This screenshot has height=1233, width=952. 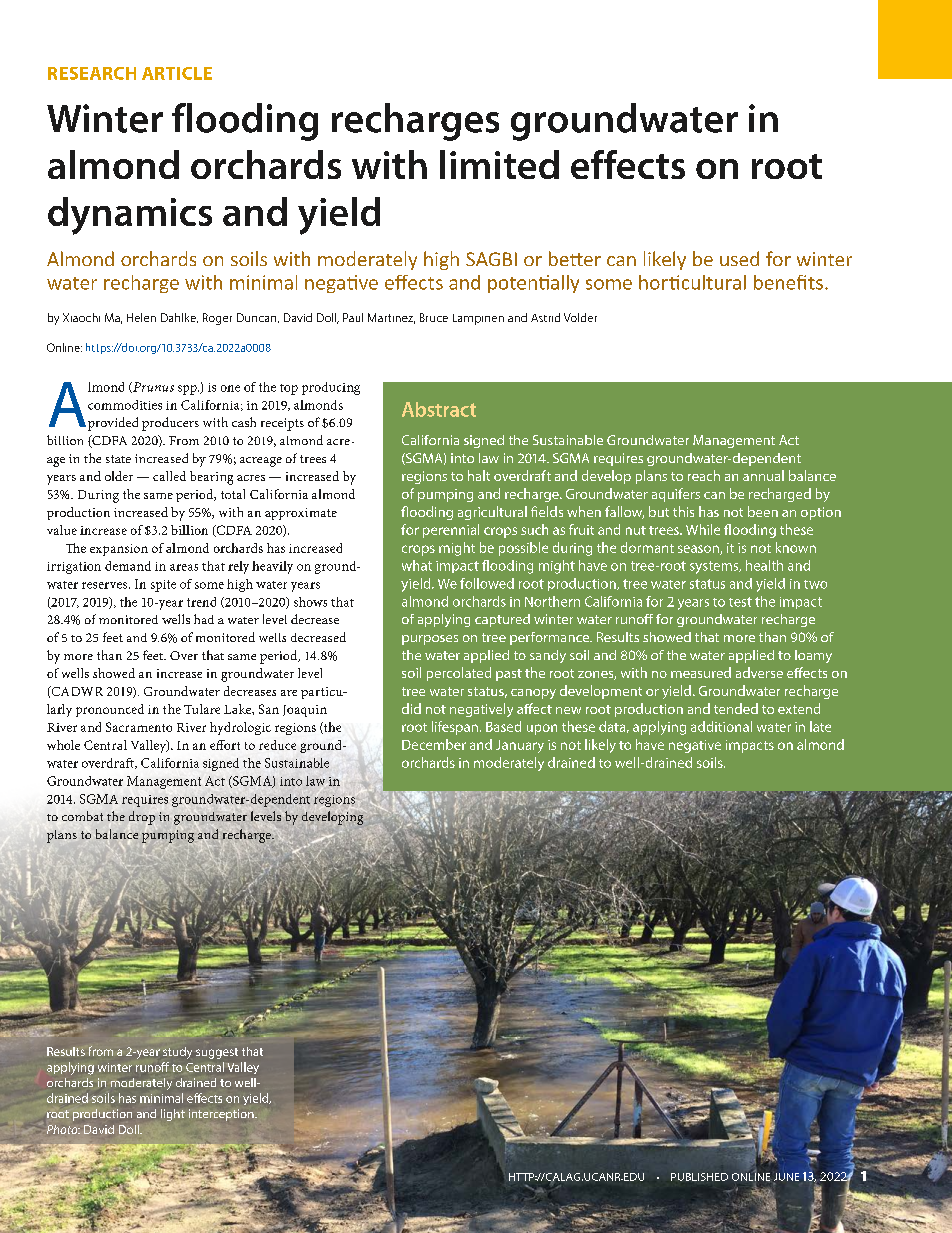 What do you see at coordinates (163, 586) in the screenshot?
I see `spite` at bounding box center [163, 586].
